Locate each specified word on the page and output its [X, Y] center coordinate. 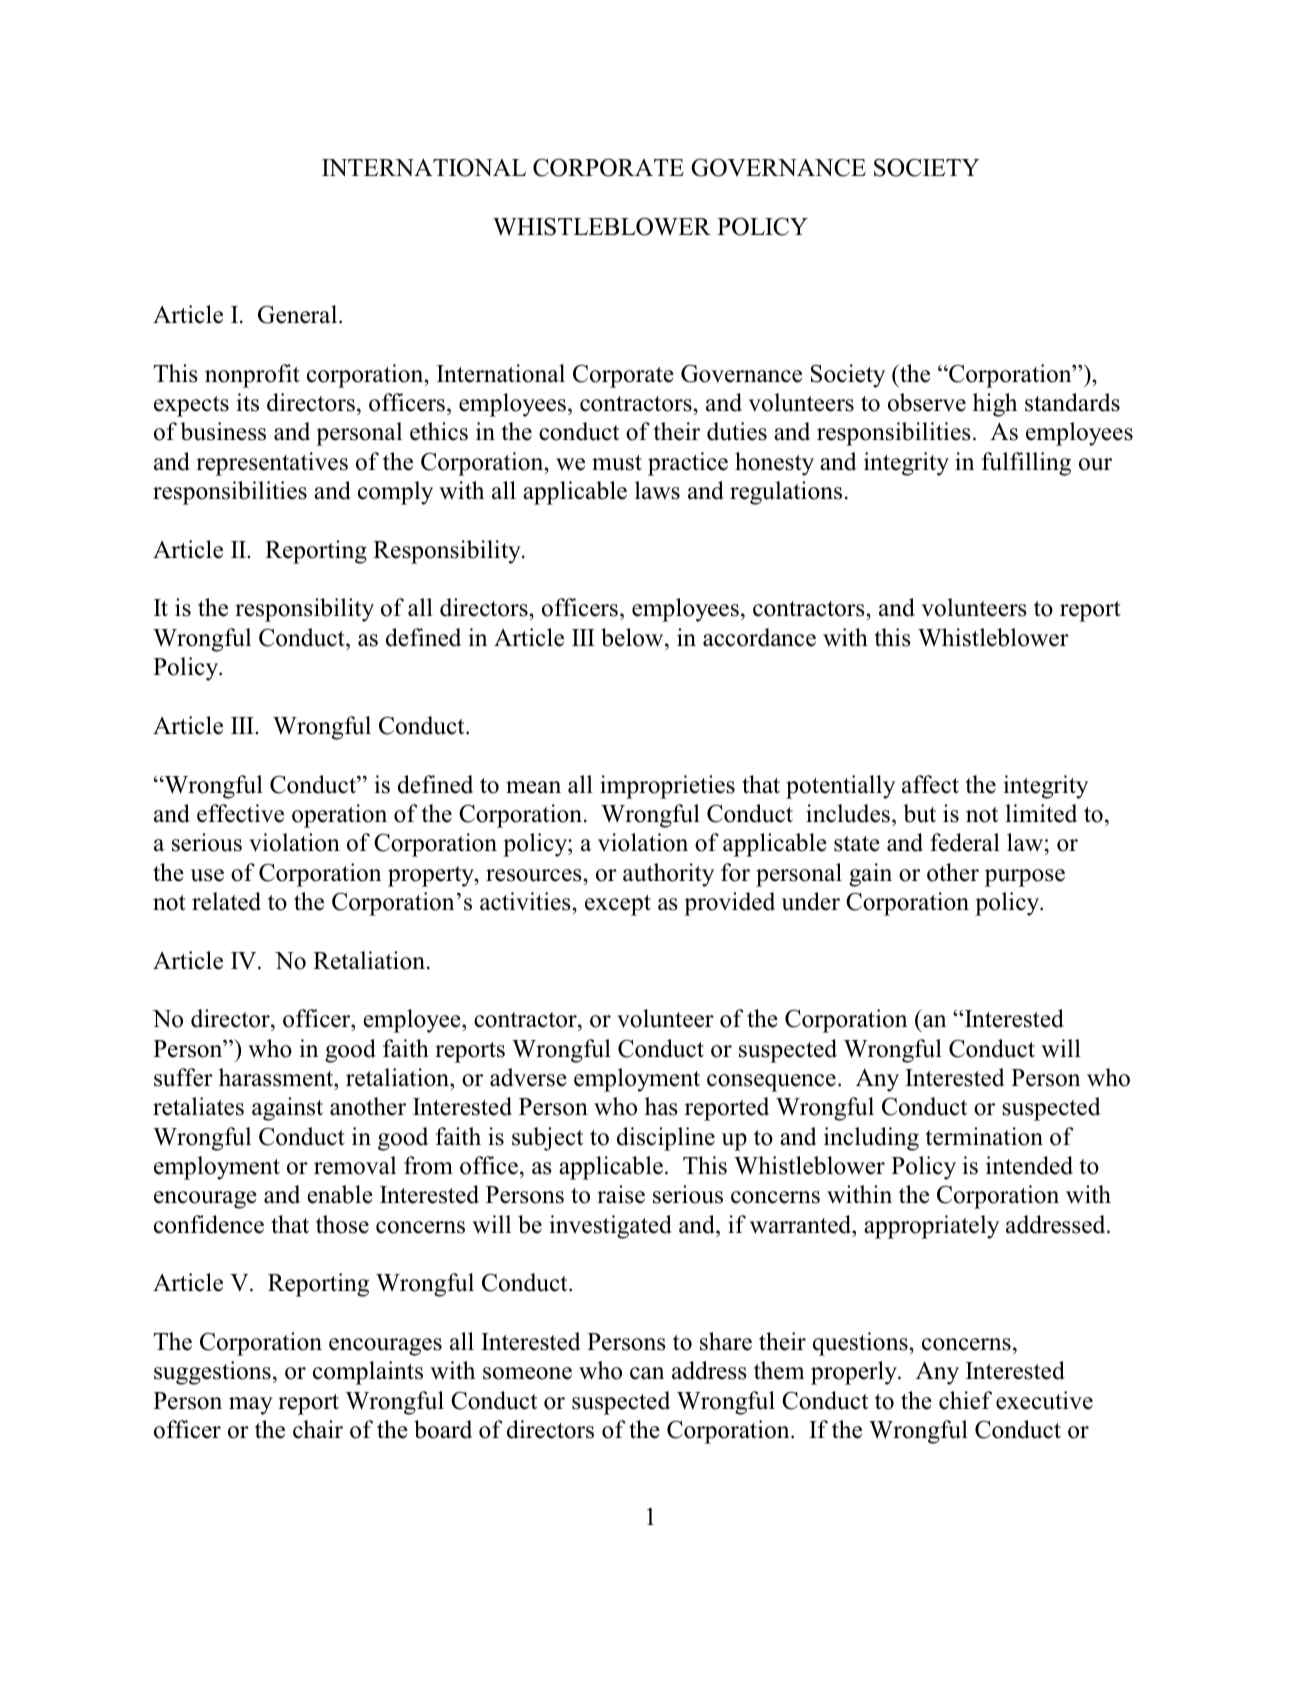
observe [927, 402]
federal [965, 842]
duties [737, 431]
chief [965, 1400]
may [251, 1406]
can [647, 1373]
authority [668, 875]
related [226, 901]
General [299, 314]
